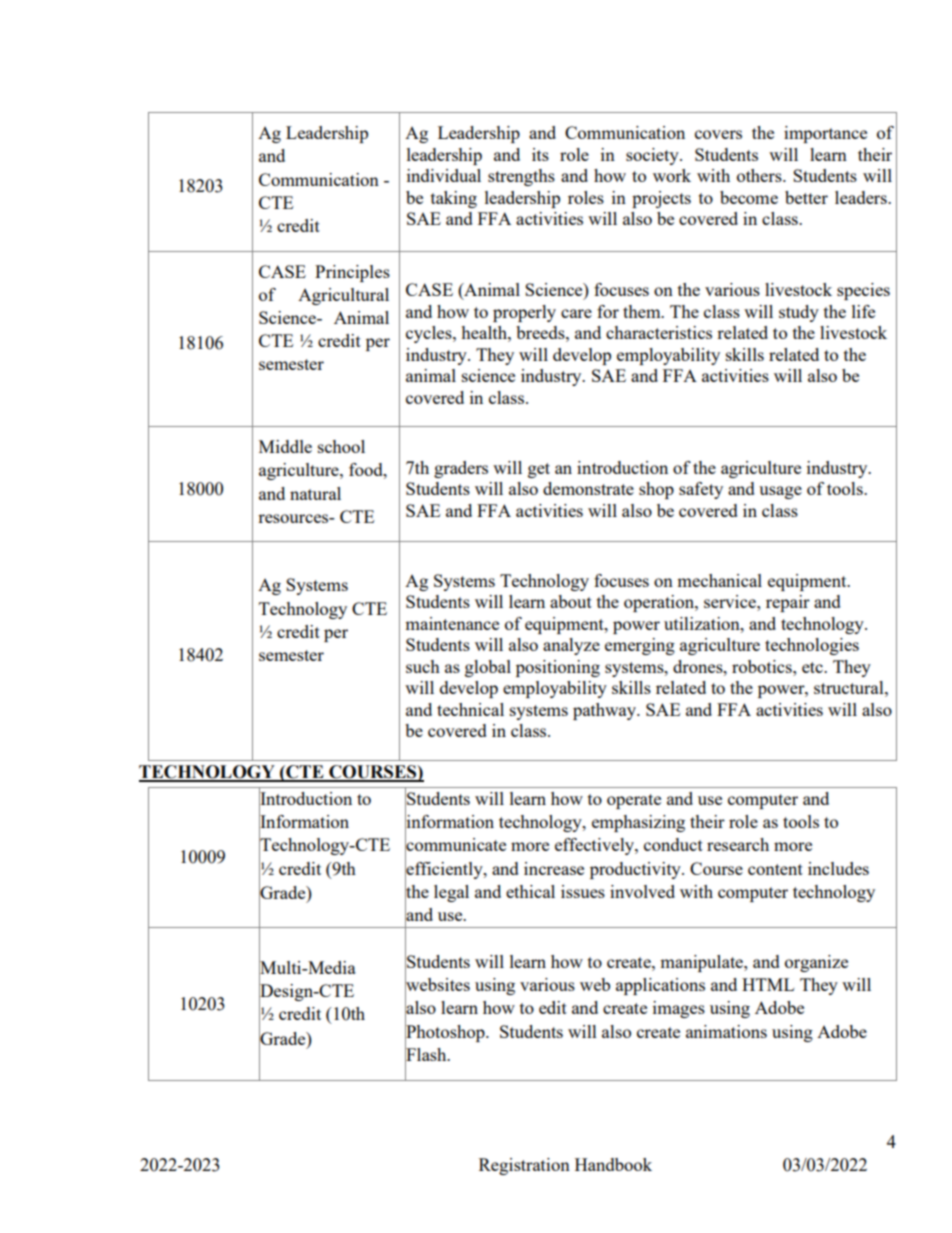 Image resolution: width=952 pixels, height=1233 pixels. Describe the element at coordinates (427, 1054) in the document. I see `Flash` at that location.
